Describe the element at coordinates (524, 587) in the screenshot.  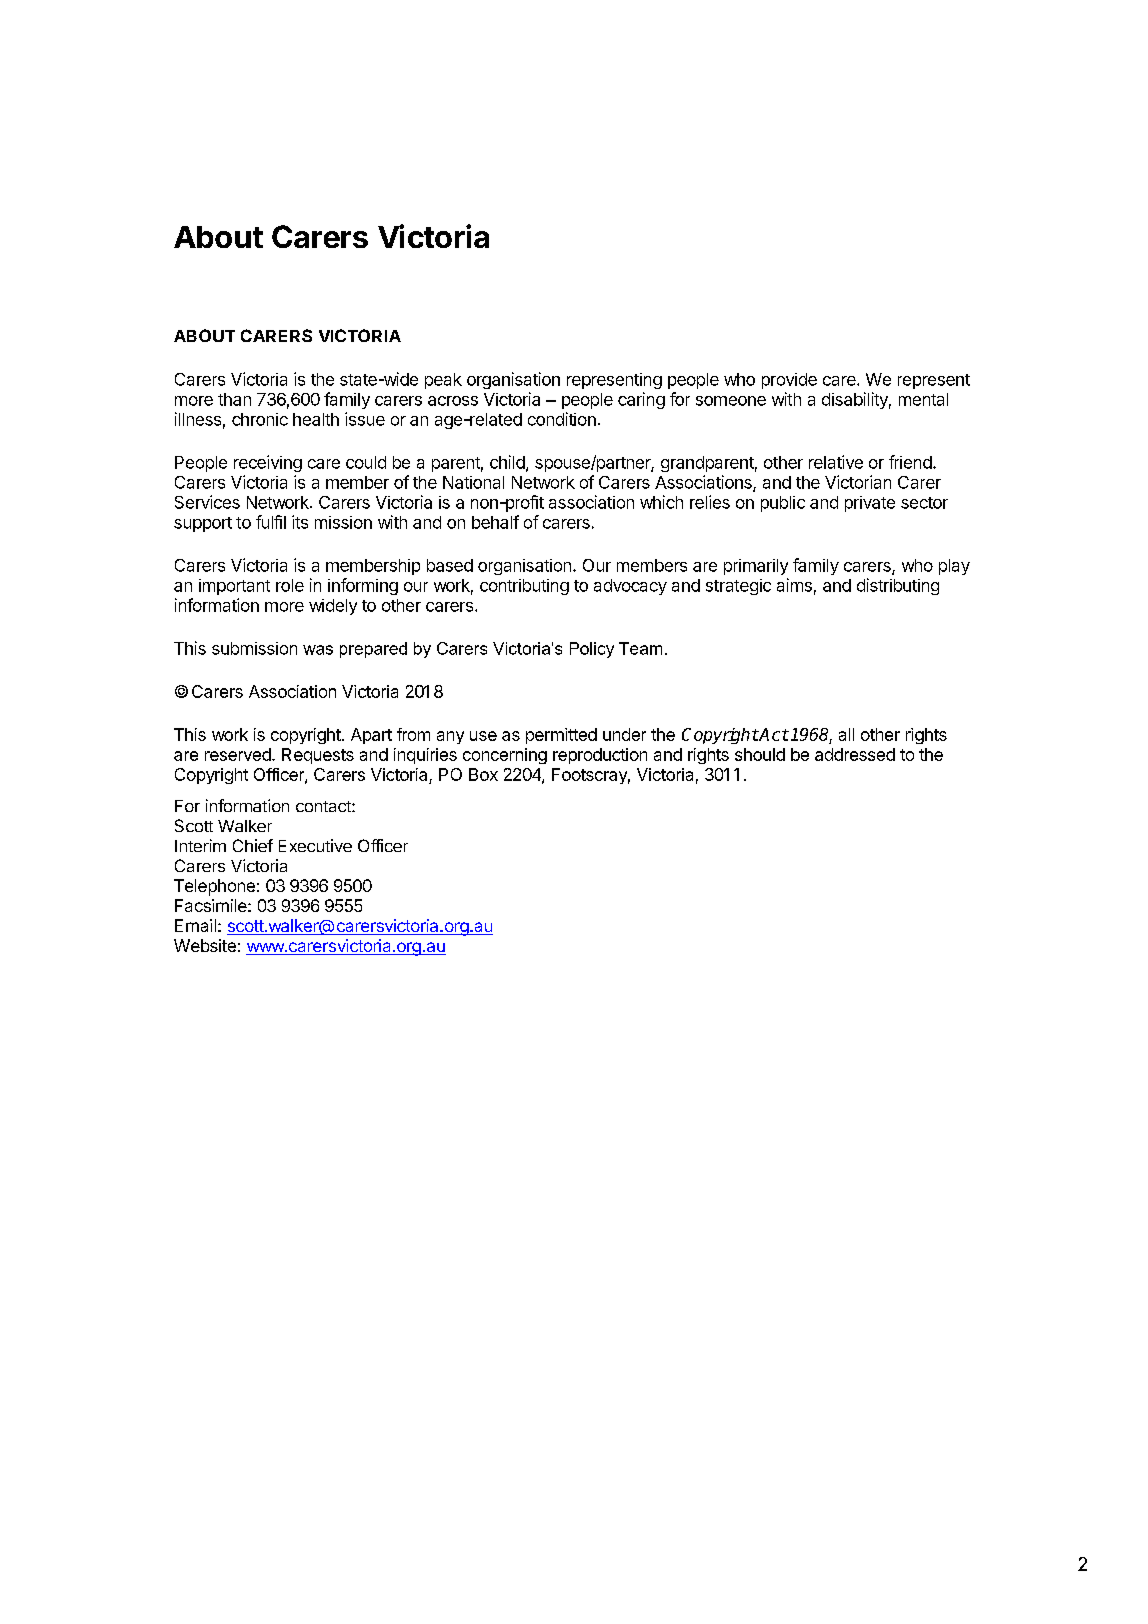
I see `contributing` at that location.
